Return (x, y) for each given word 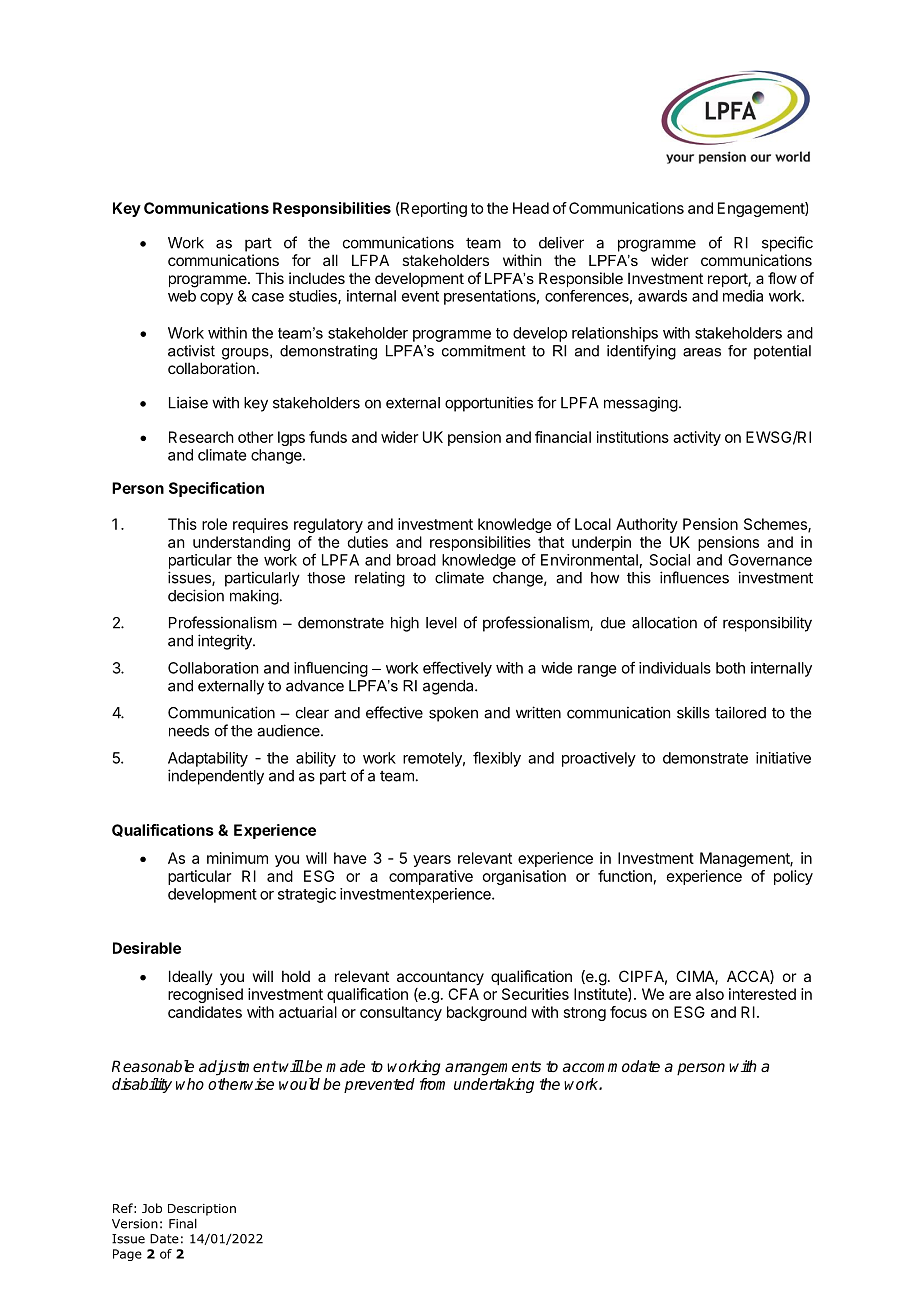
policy (793, 877)
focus (628, 1012)
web (182, 296)
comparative (431, 877)
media (743, 296)
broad (416, 560)
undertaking (494, 1085)
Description (202, 1210)
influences (694, 577)
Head (531, 208)
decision (196, 595)
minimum (237, 858)
